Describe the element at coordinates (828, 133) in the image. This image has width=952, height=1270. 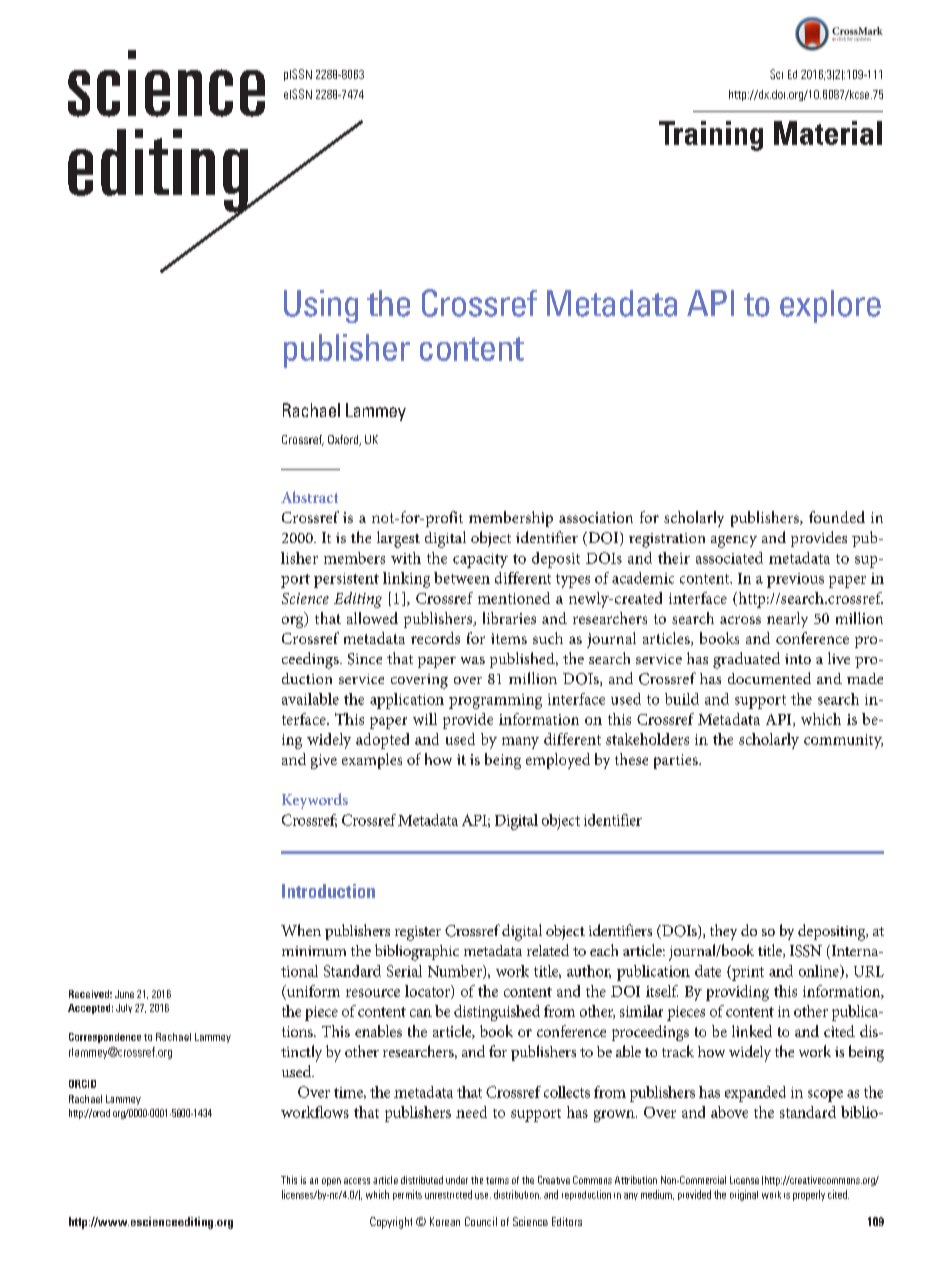
I see `Material` at that location.
